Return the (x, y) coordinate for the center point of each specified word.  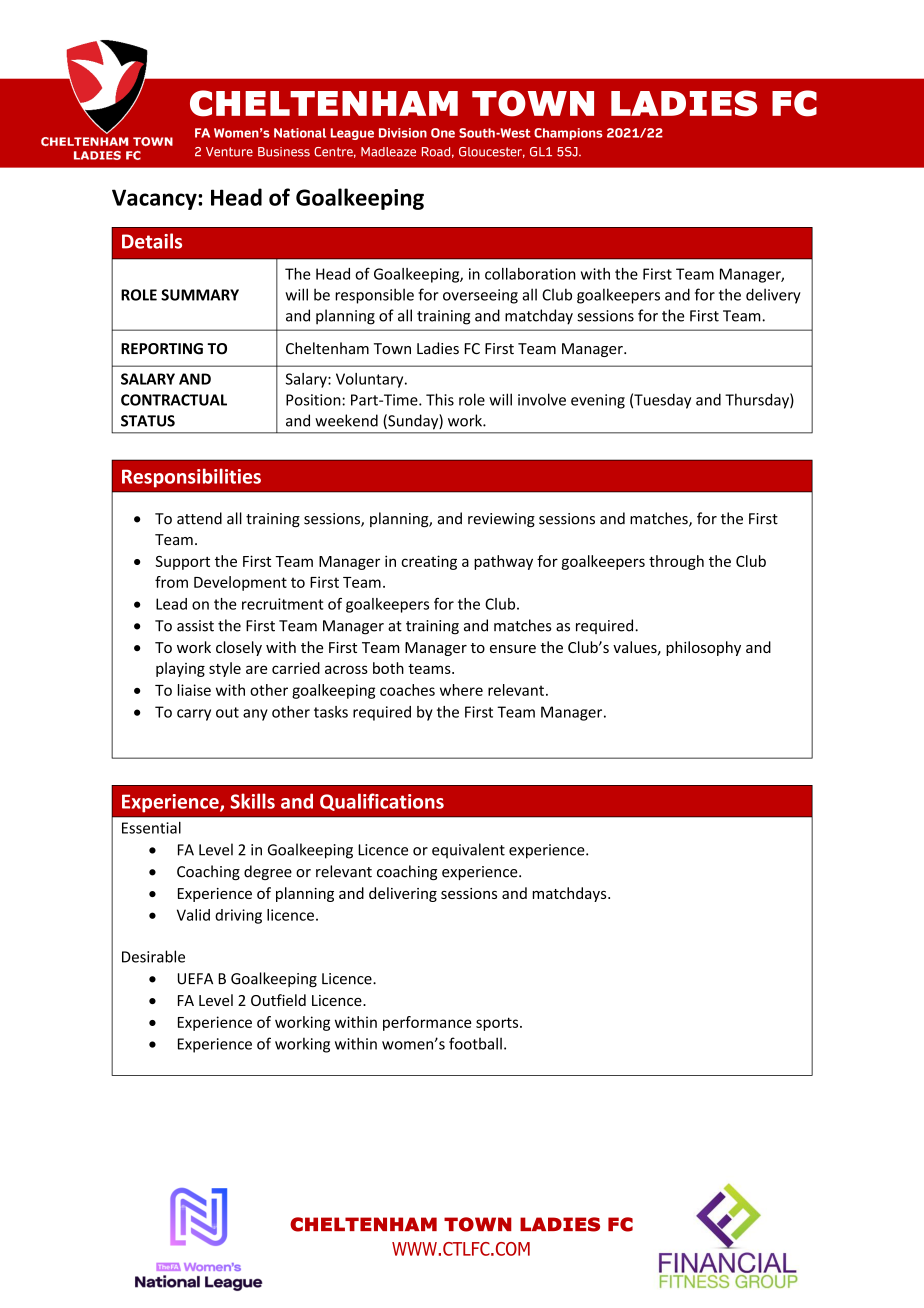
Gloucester (492, 152)
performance (427, 1023)
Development (240, 583)
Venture (229, 152)
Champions (568, 134)
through (676, 562)
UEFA (195, 979)
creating (429, 562)
